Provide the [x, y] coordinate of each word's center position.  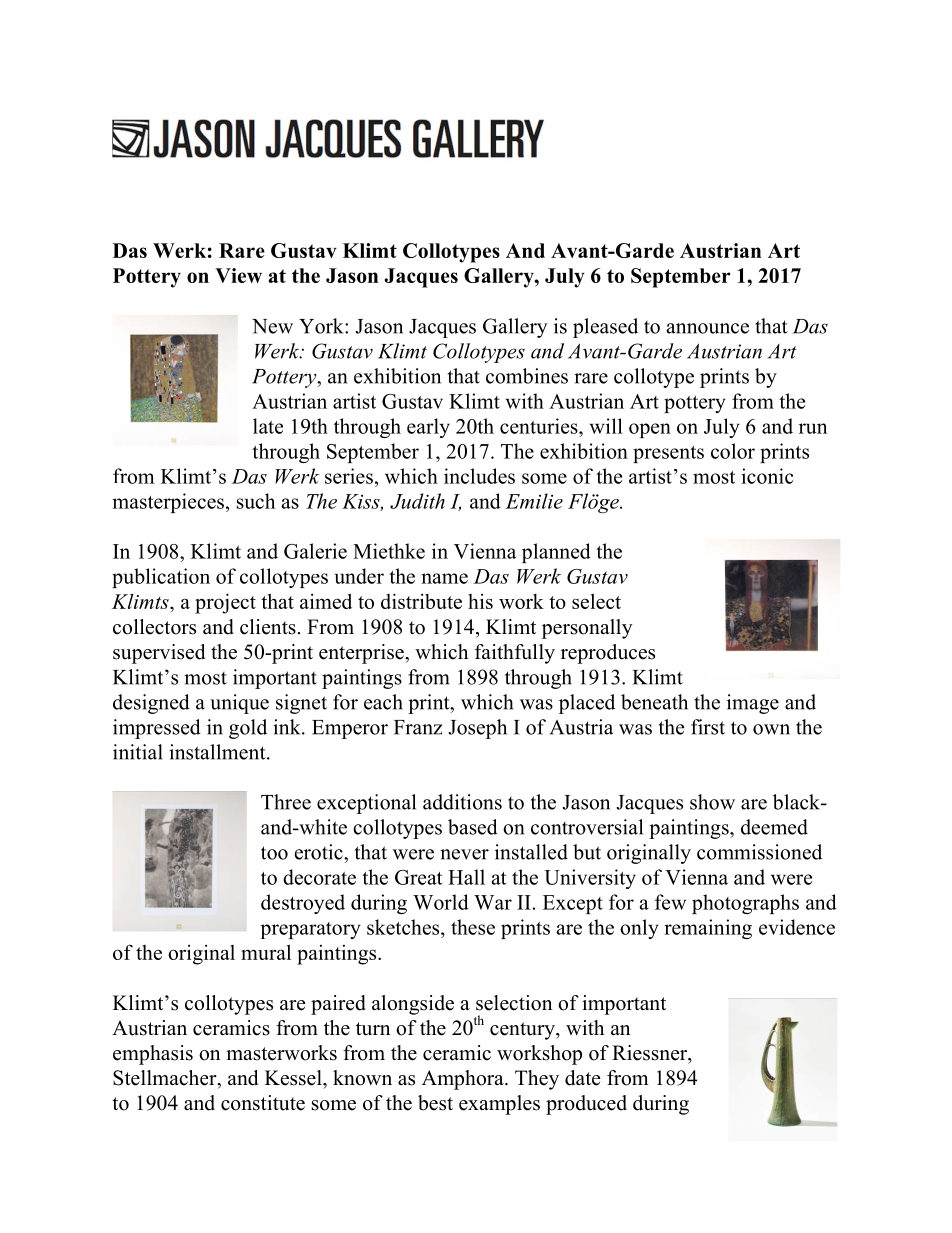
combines [527, 376]
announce [708, 328]
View [238, 275]
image [753, 704]
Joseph [478, 729]
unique [239, 704]
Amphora [464, 1080]
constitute [263, 1103]
